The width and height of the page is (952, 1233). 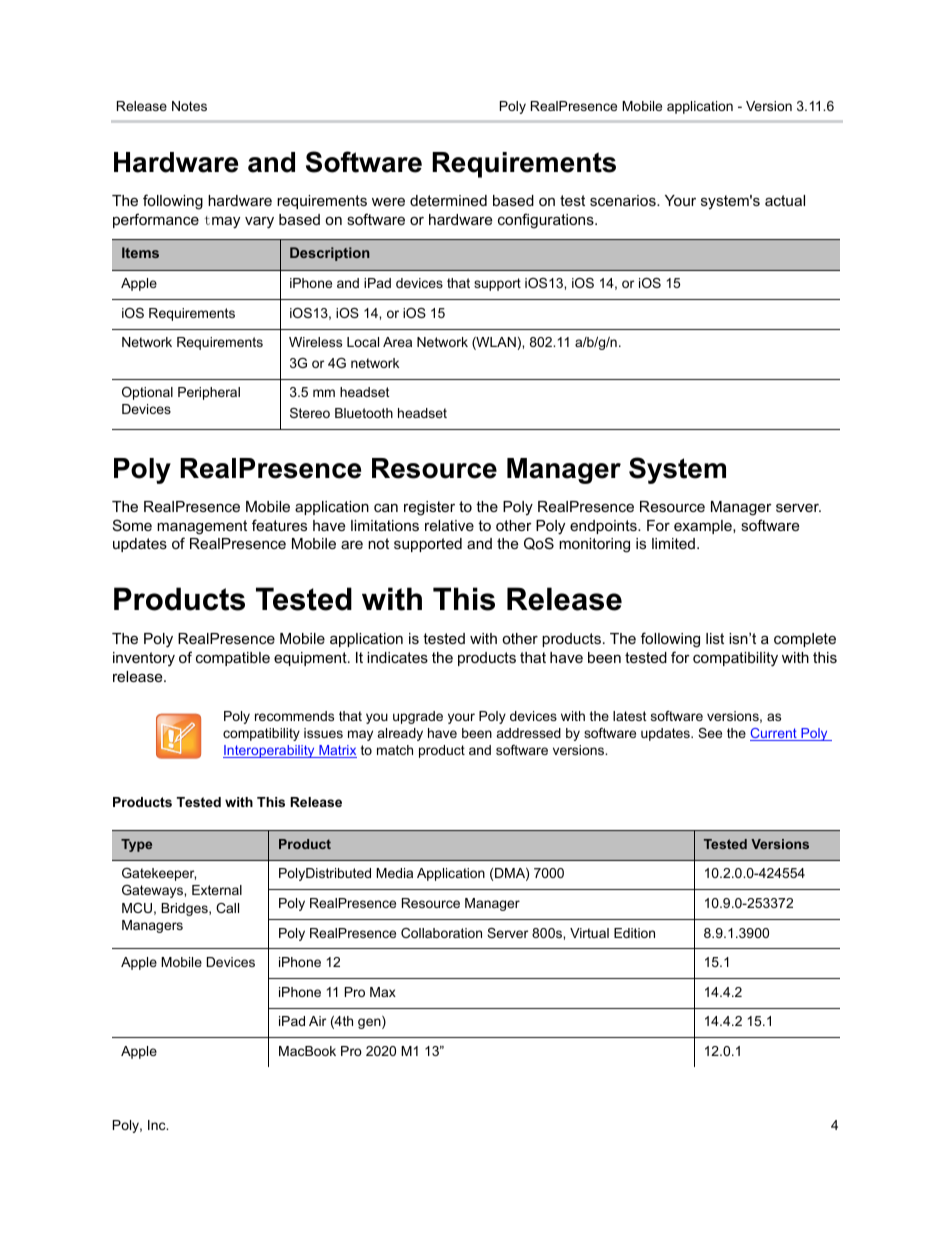 I want to click on Peripheral, so click(x=209, y=393).
